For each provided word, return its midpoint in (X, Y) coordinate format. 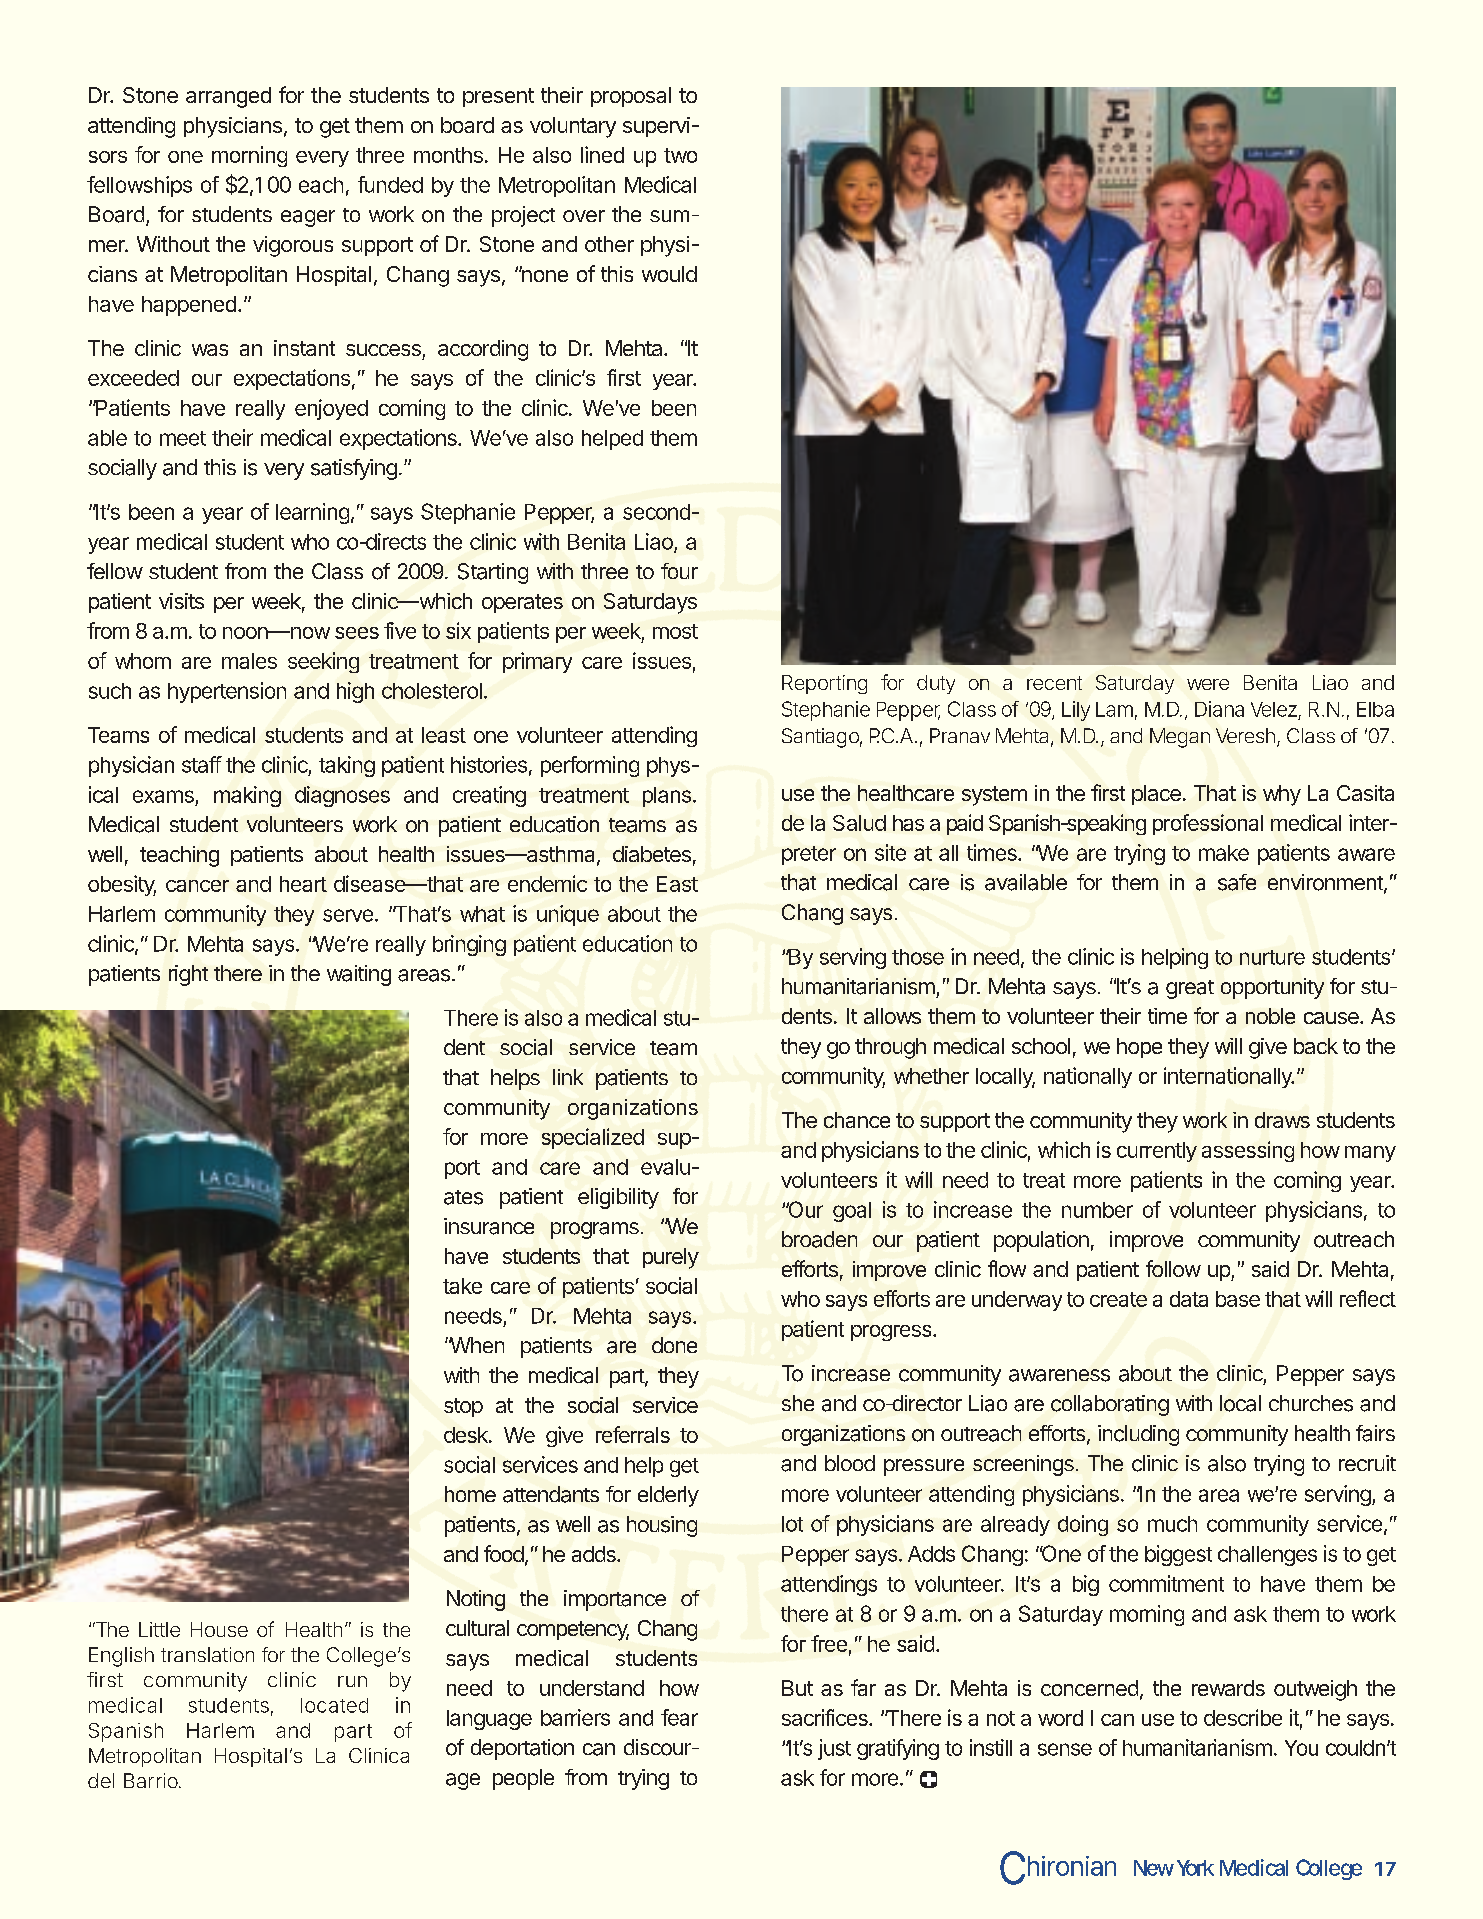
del (101, 1780)
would (669, 274)
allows (892, 1016)
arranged (228, 97)
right (188, 975)
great (1190, 989)
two (680, 155)
